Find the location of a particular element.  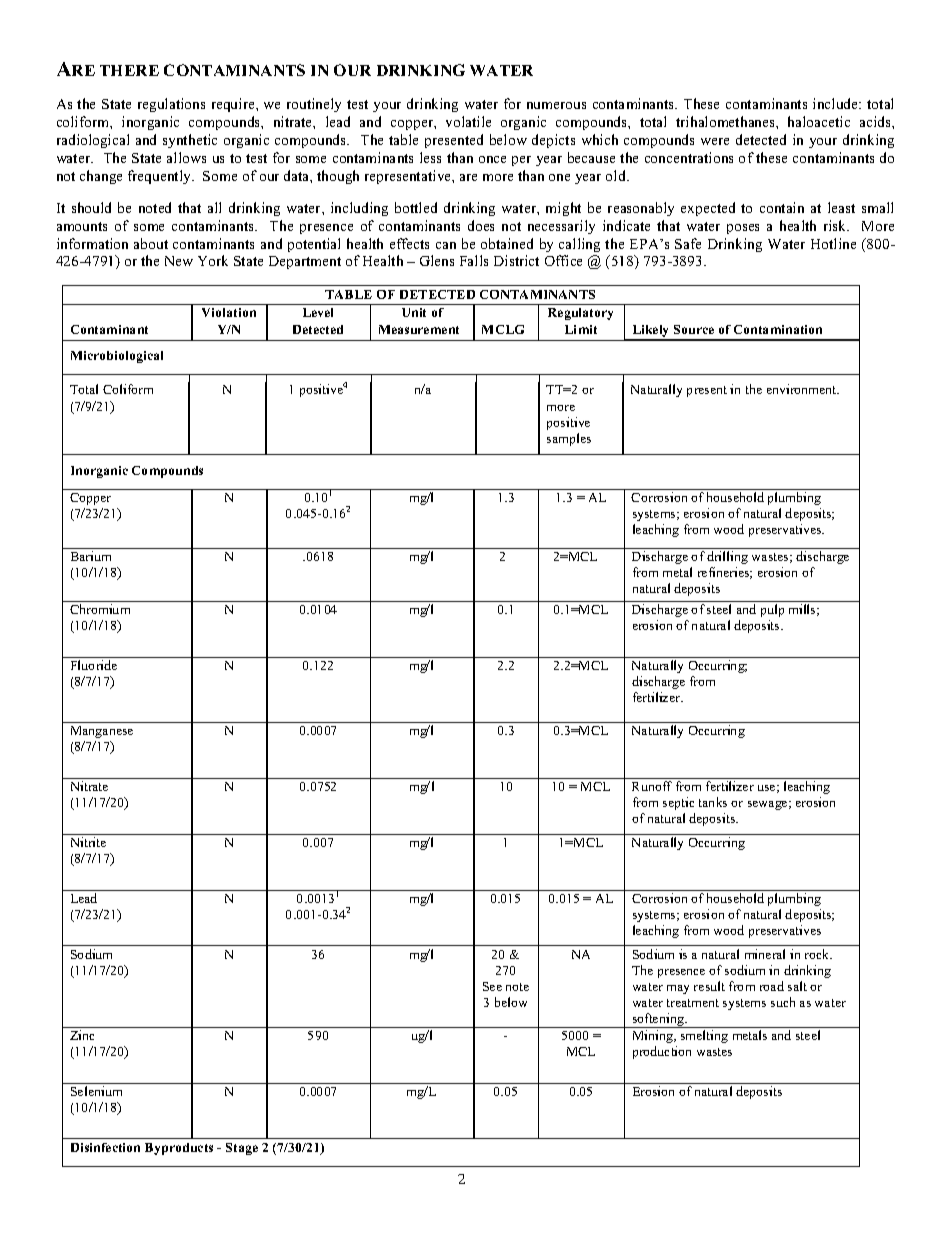

Runoff is located at coordinates (652, 786).
